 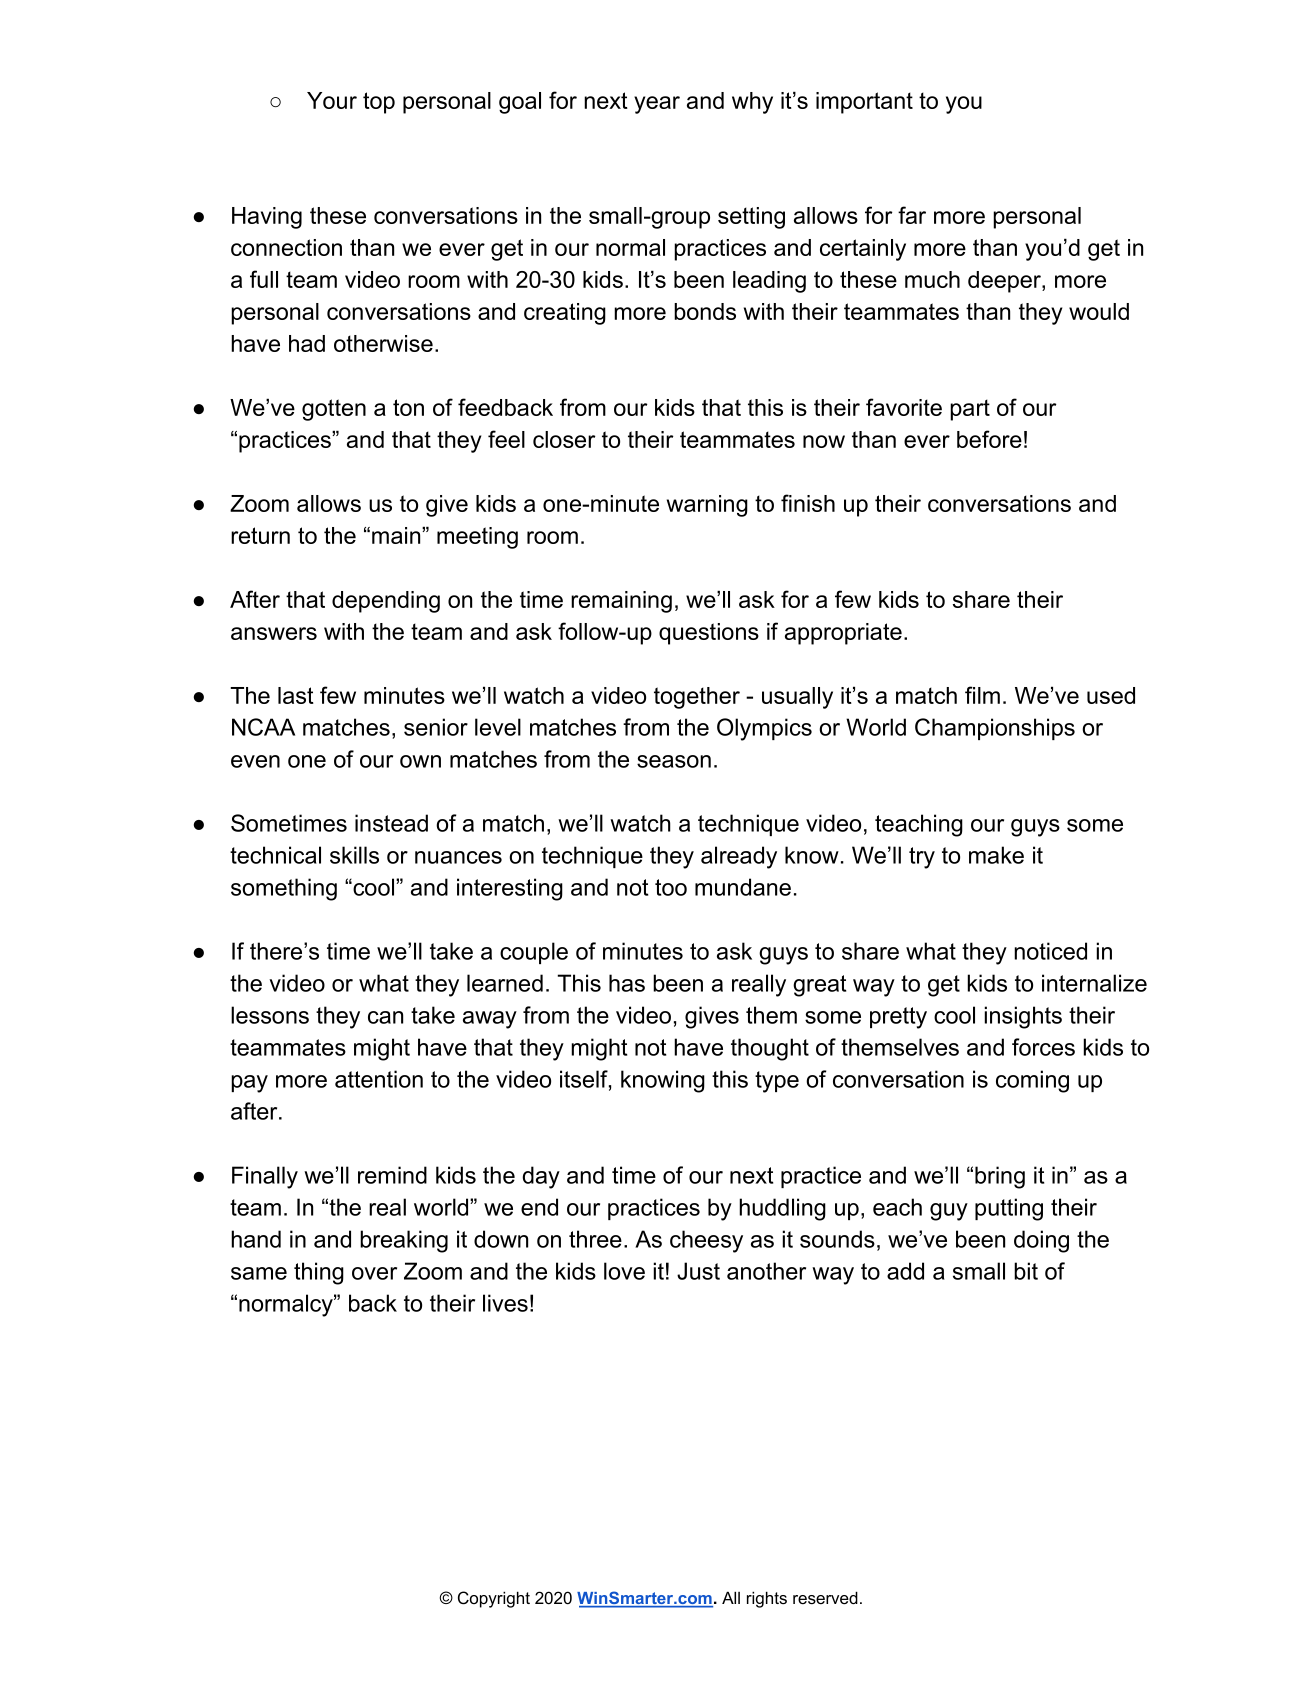 I want to click on rights, so click(x=767, y=1599).
